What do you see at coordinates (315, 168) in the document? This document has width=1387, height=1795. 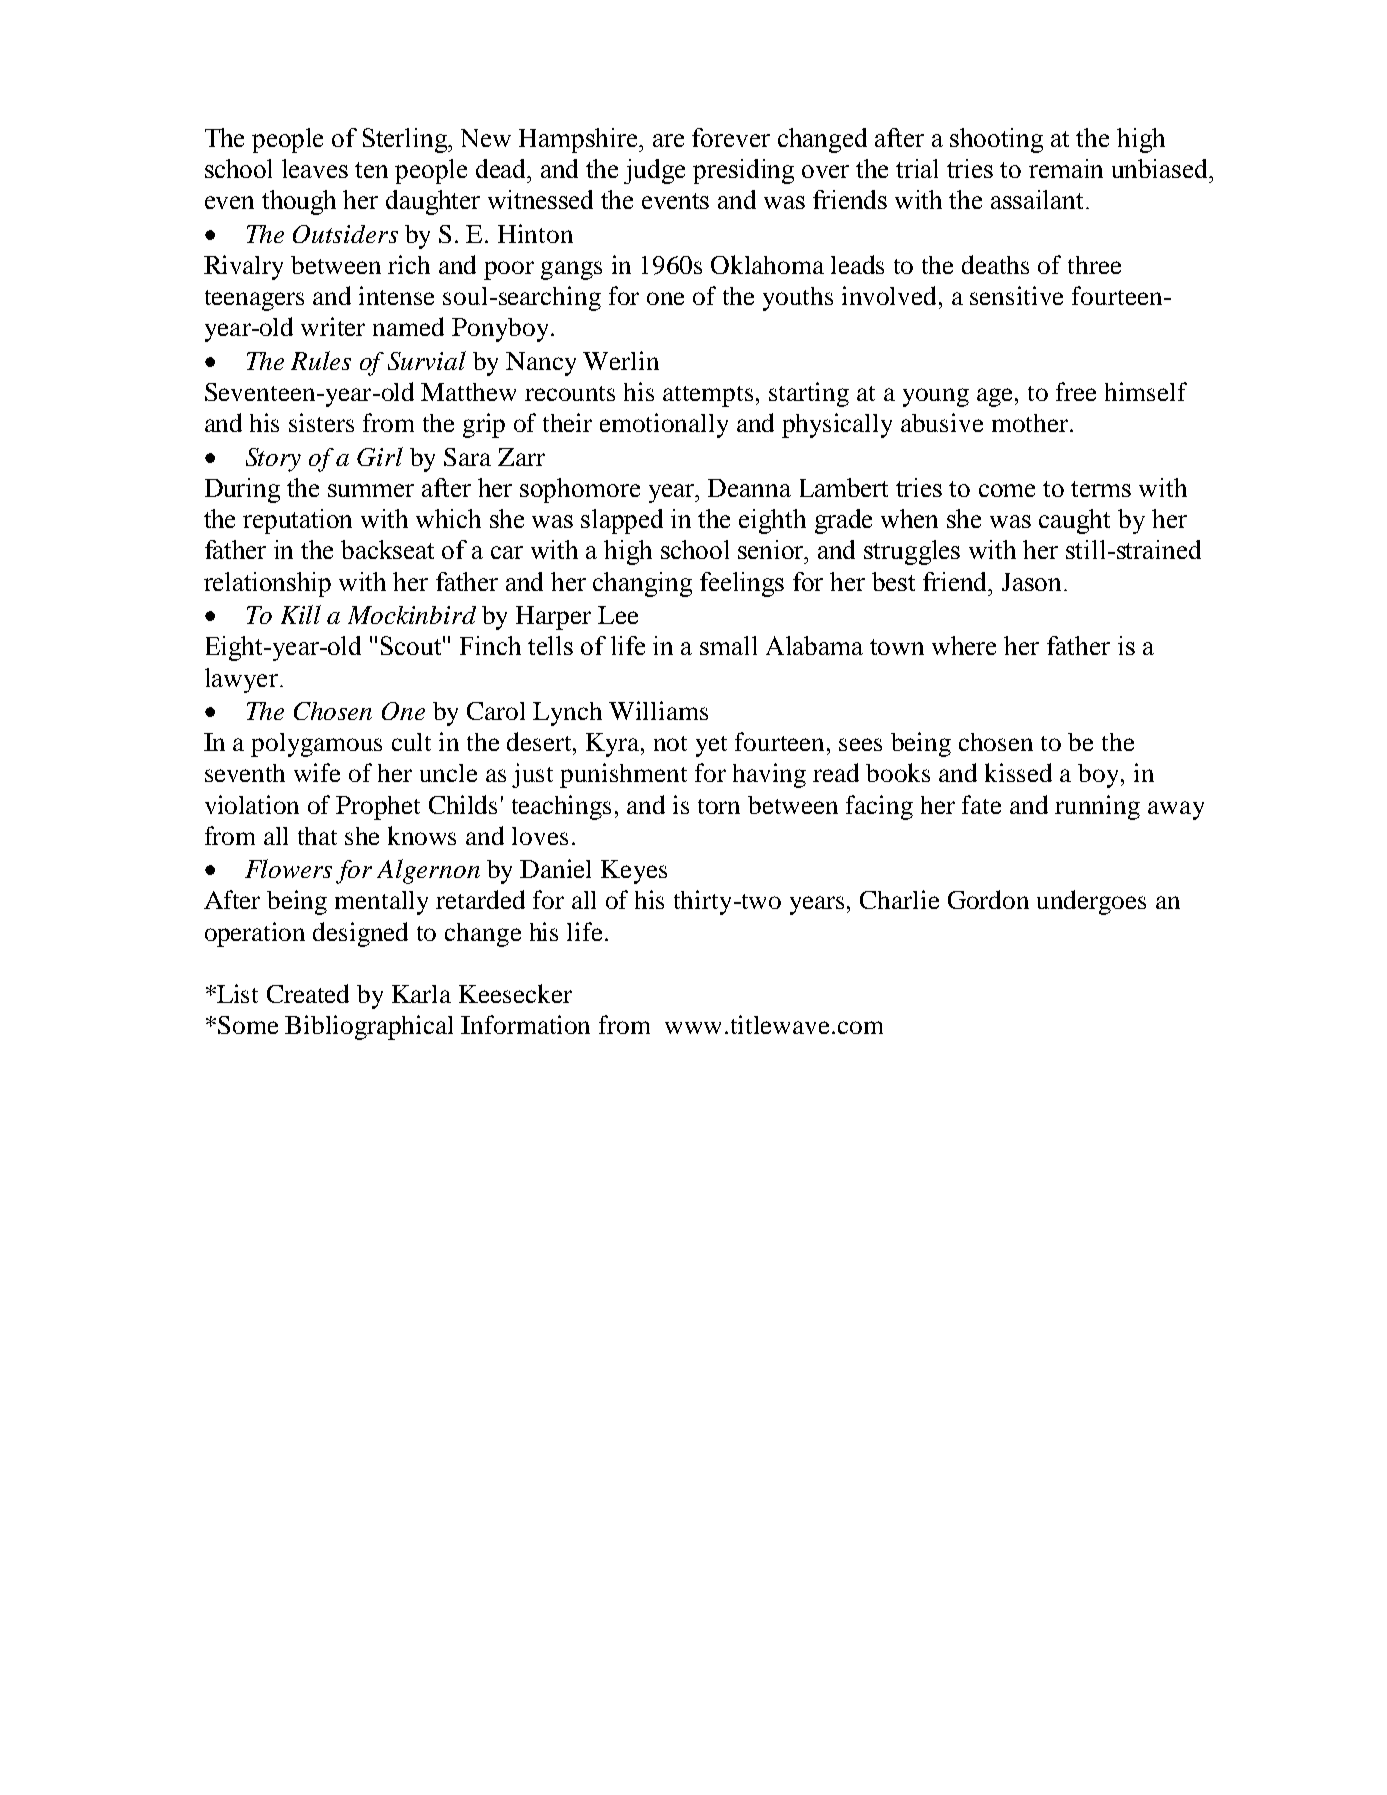 I see `leaves` at bounding box center [315, 168].
